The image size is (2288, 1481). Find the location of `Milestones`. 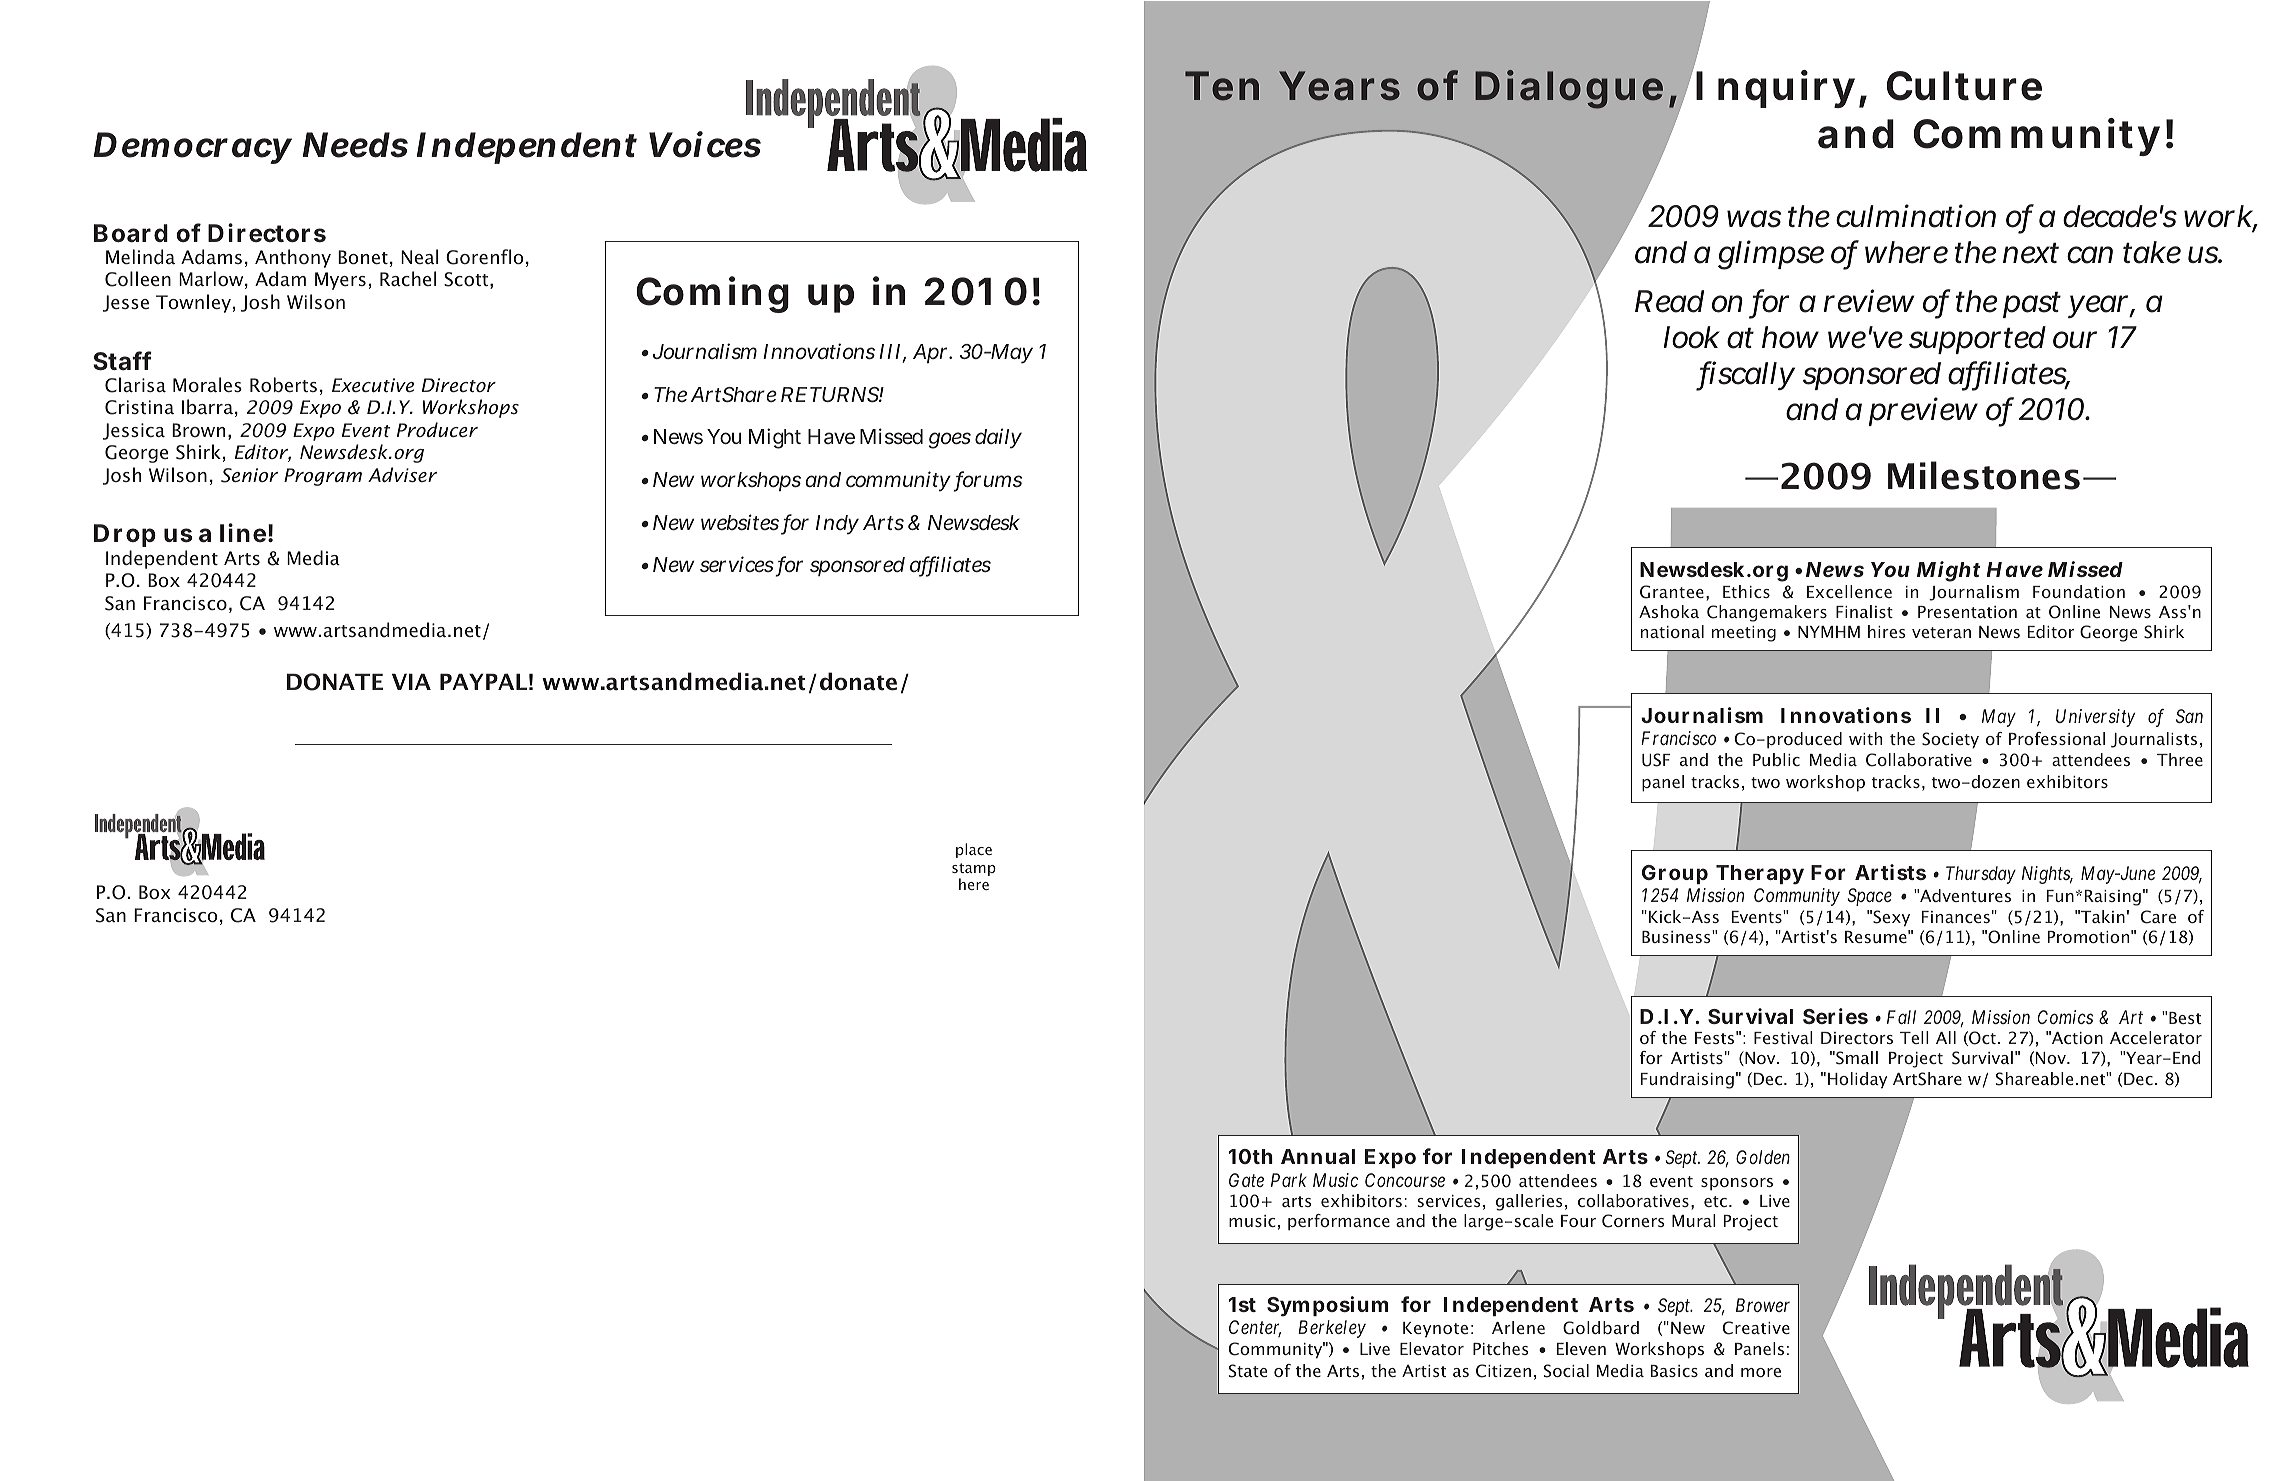

Milestones is located at coordinates (1984, 475).
